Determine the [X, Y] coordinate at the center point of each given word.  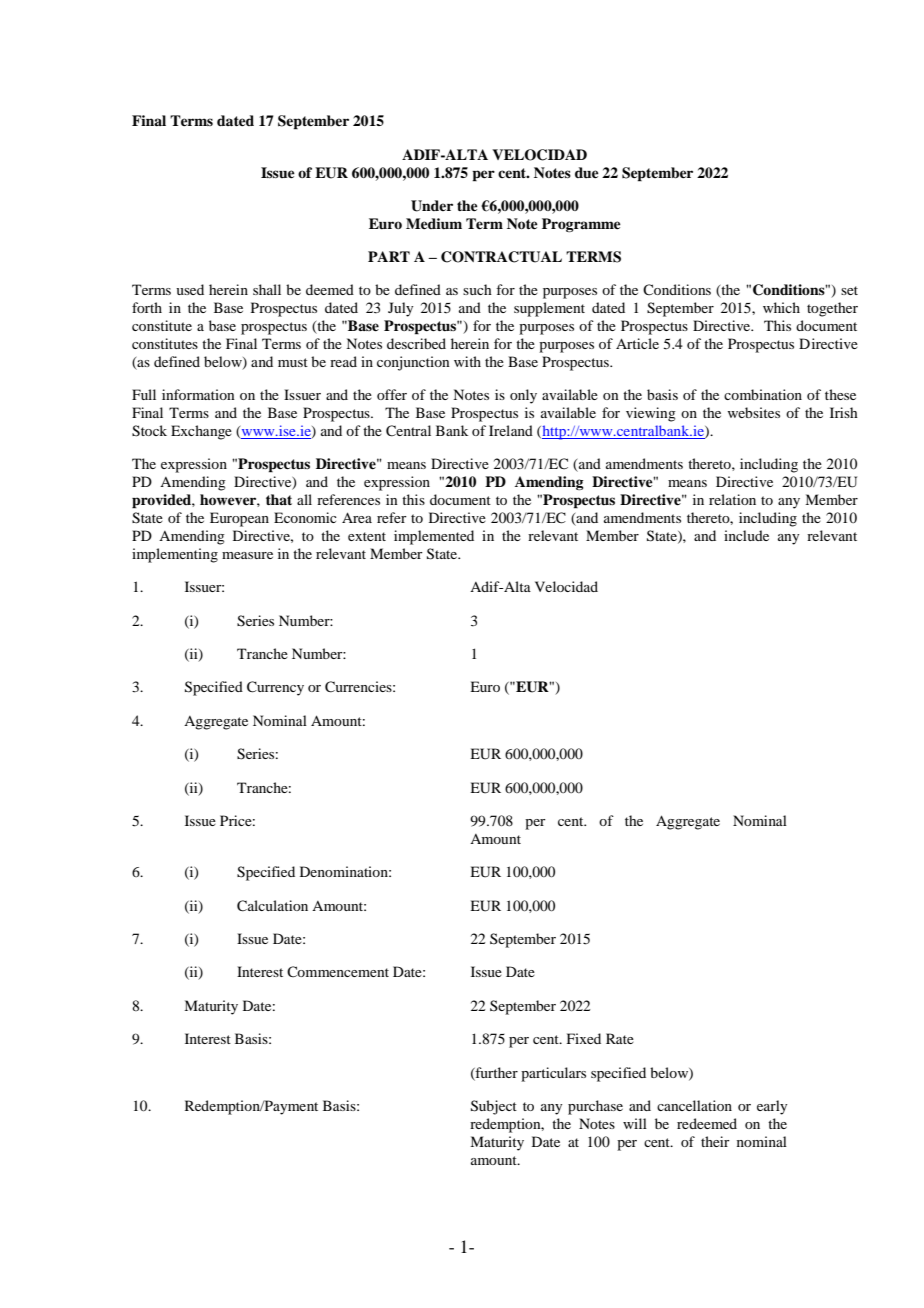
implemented [434, 537]
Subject [494, 1107]
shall [267, 289]
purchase [595, 1107]
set [849, 290]
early [772, 1107]
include [746, 535]
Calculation [272, 906]
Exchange [201, 432]
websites [753, 412]
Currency [275, 688]
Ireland [511, 430]
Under [432, 206]
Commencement [338, 971]
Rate [620, 1038]
